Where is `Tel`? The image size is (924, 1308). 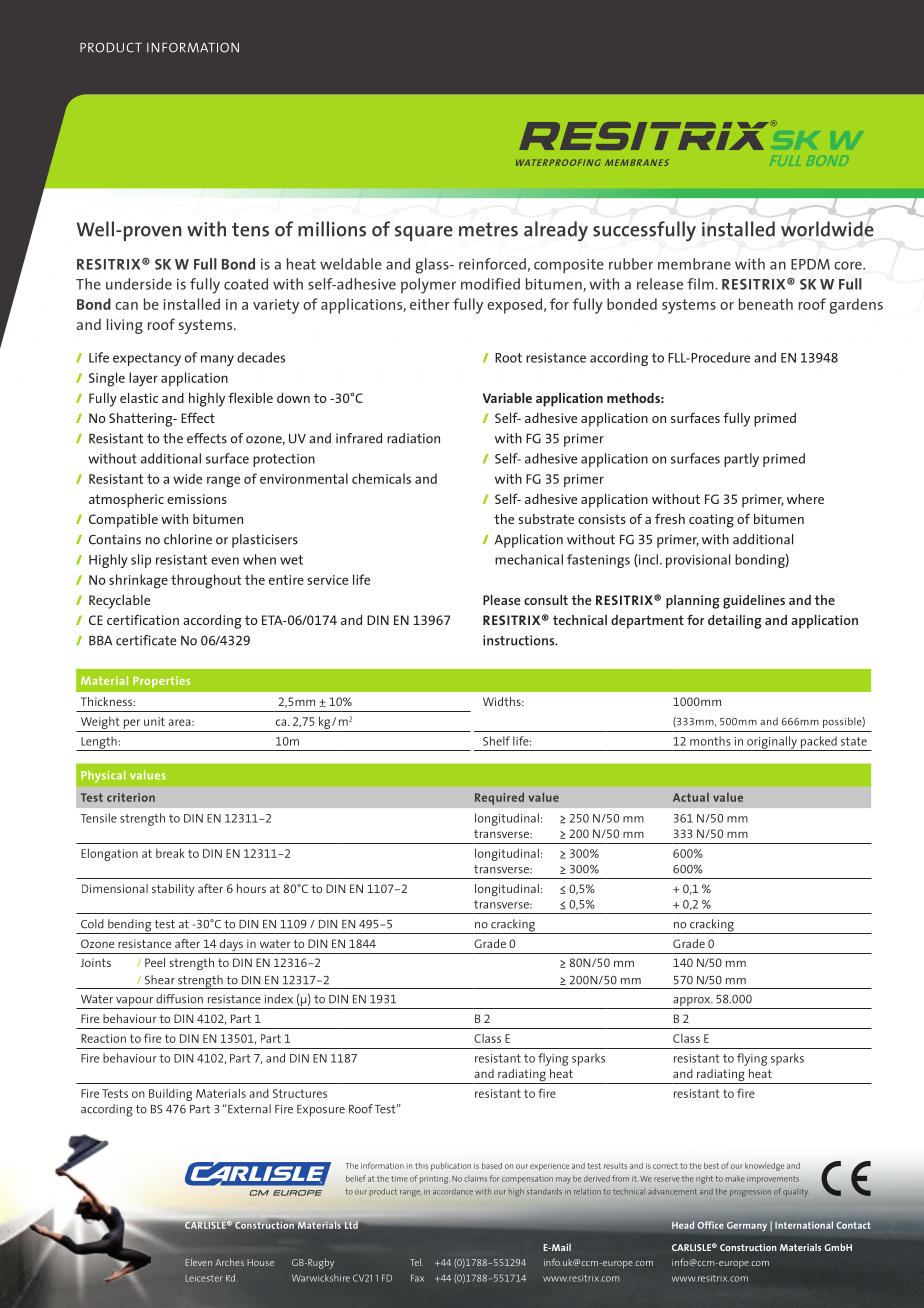
Tel is located at coordinates (416, 1262).
